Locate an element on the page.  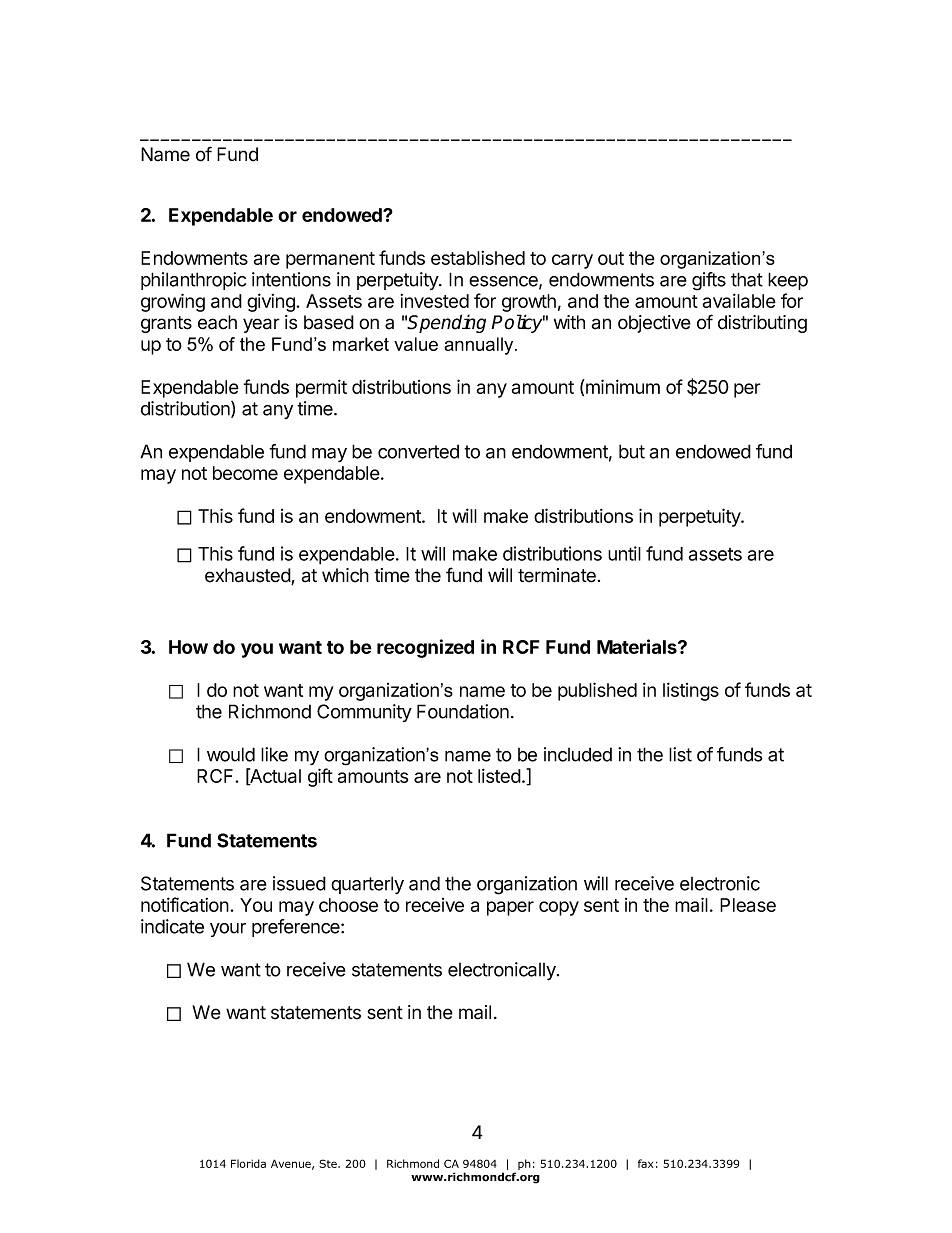
exhausted is located at coordinates (248, 576).
